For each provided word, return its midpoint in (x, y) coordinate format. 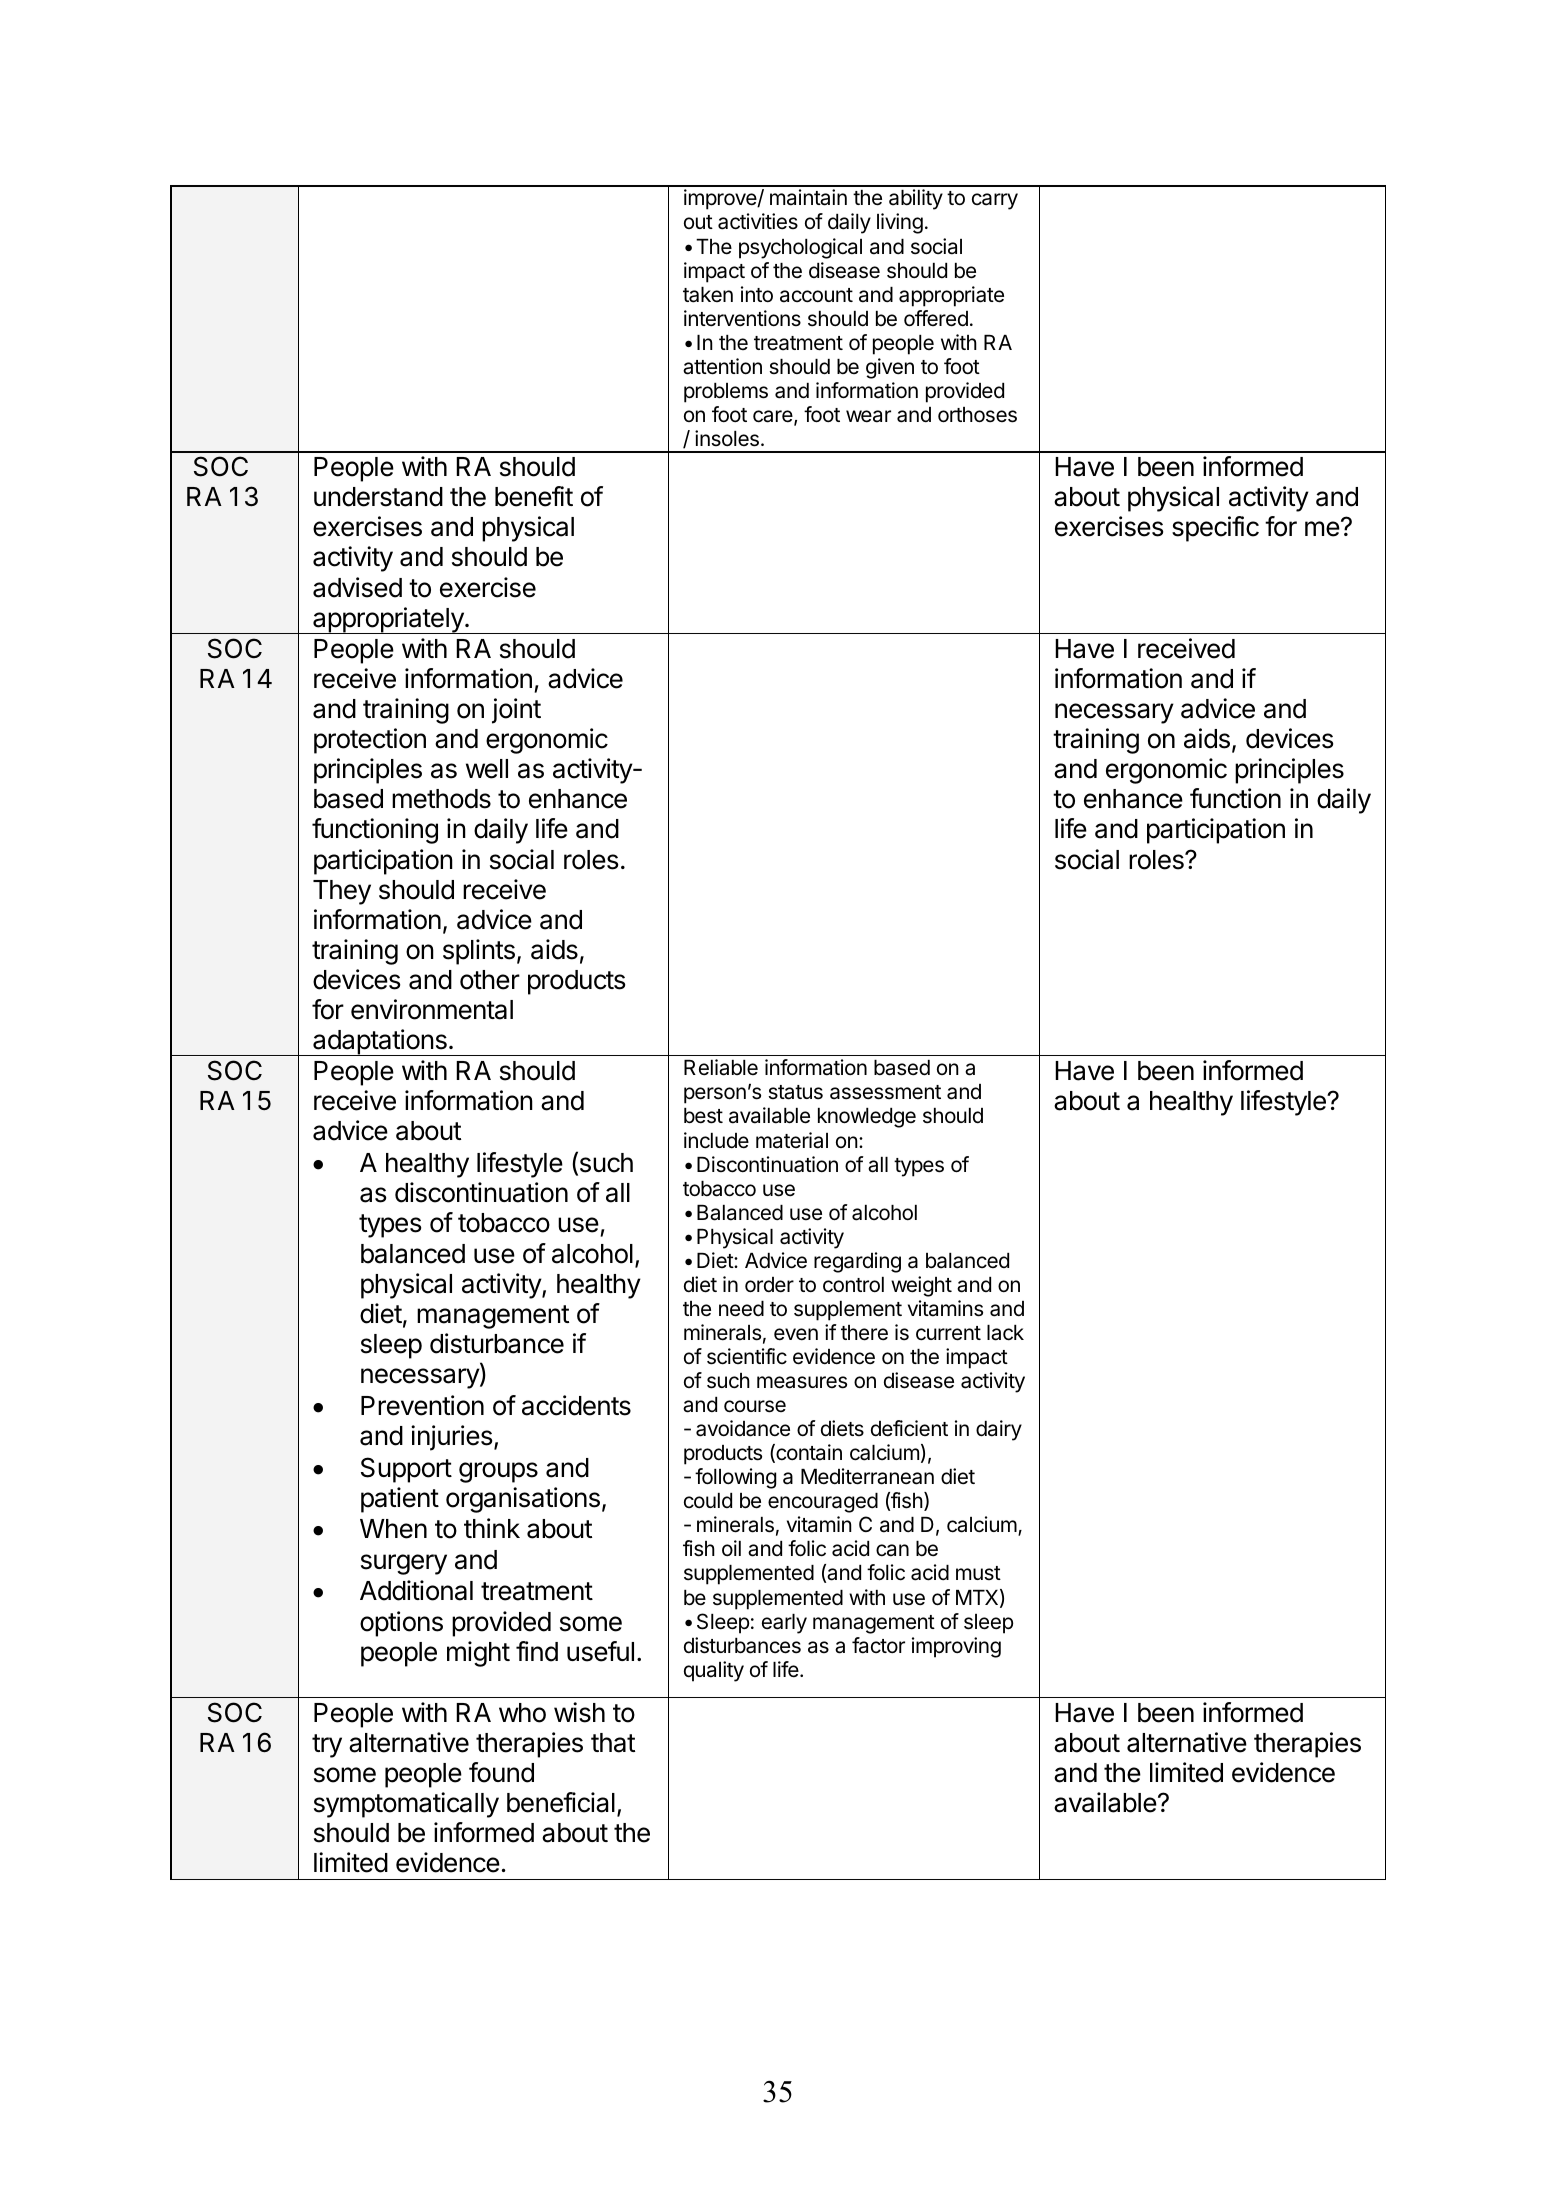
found (501, 1772)
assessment (885, 1092)
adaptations (380, 1042)
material (792, 1140)
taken (708, 295)
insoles (727, 438)
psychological (800, 248)
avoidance (743, 1428)
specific (1215, 529)
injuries (451, 1438)
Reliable (721, 1067)
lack (1005, 1333)
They (342, 892)
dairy (999, 1430)
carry (995, 201)
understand (378, 497)
